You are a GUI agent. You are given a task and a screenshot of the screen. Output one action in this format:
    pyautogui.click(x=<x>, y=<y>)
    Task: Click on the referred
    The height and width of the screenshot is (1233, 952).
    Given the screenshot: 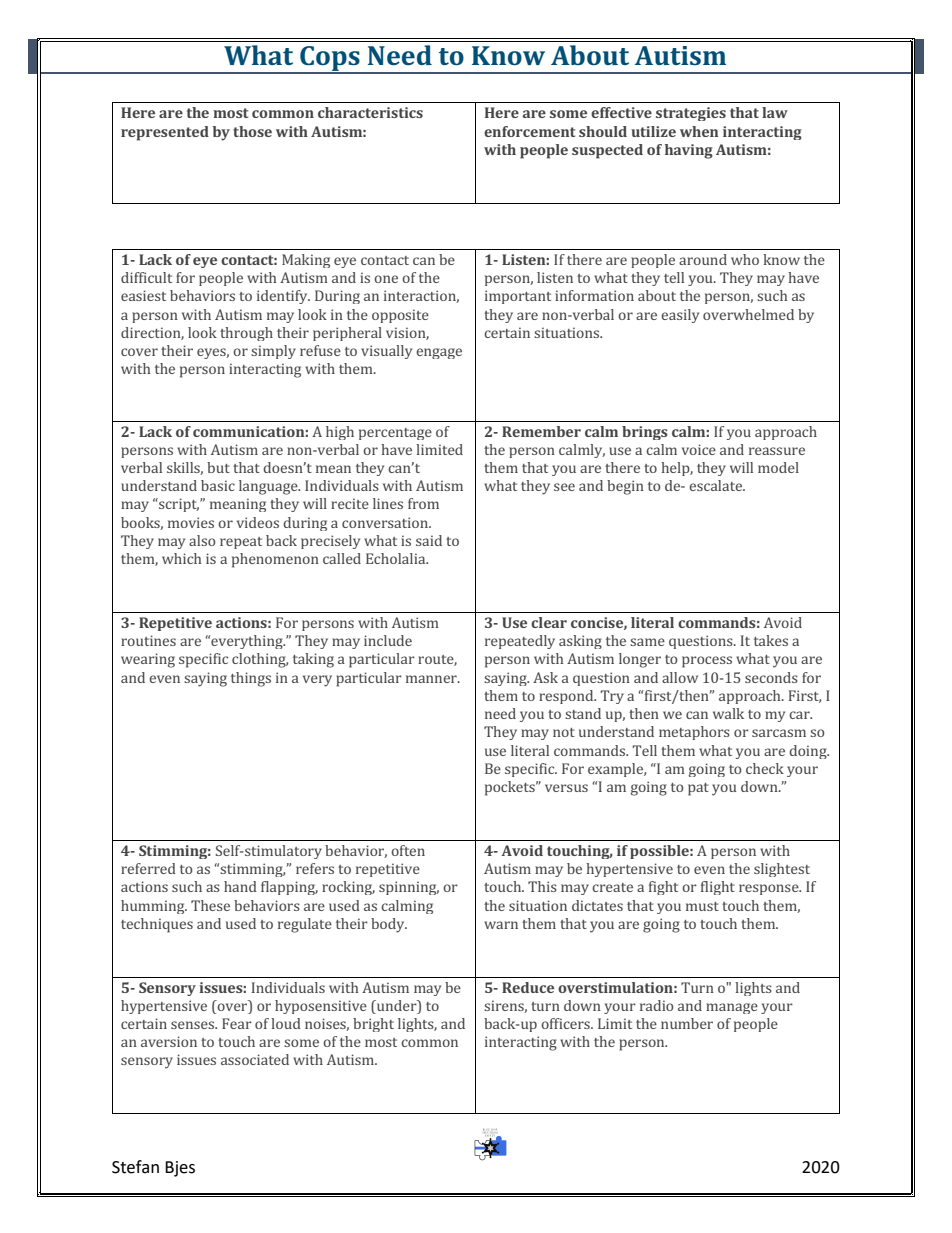 What is the action you would take?
    pyautogui.click(x=148, y=868)
